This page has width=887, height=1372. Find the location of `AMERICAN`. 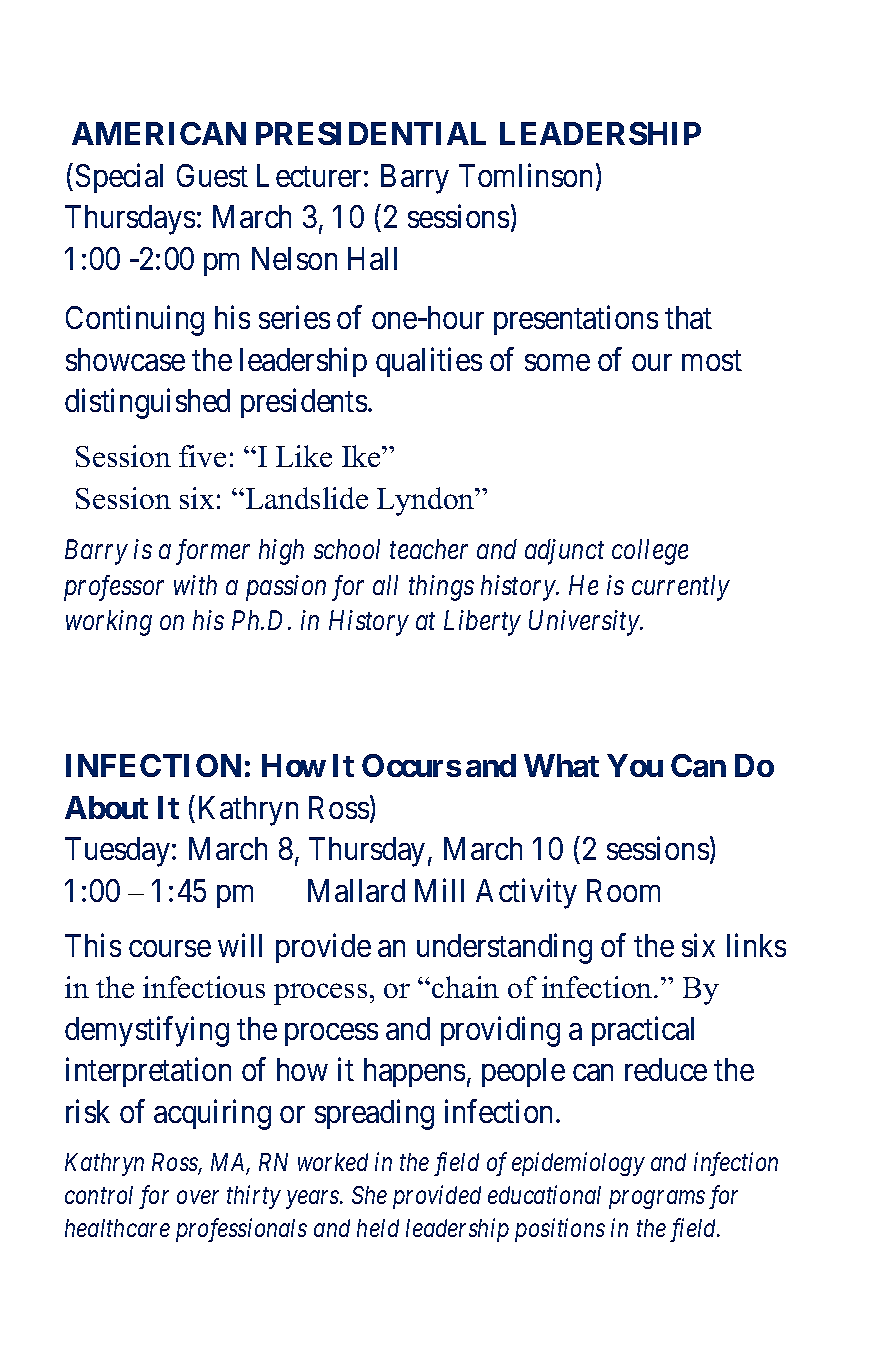

AMERICAN is located at coordinates (159, 133).
